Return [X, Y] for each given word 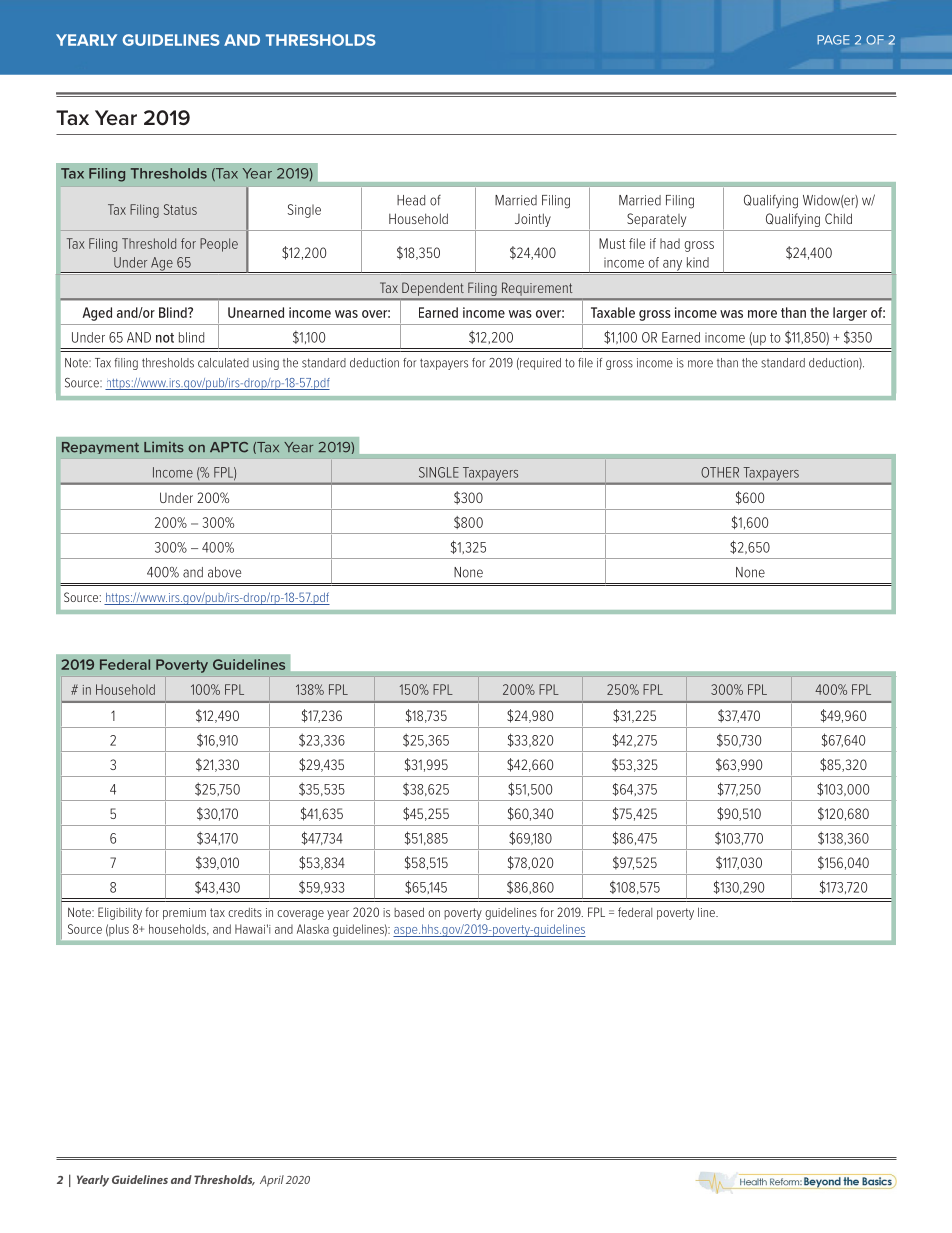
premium [184, 914]
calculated [223, 363]
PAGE [833, 40]
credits [245, 912]
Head [411, 200]
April [272, 1181]
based [409, 912]
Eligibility [120, 913]
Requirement [537, 288]
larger [850, 314]
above [224, 572]
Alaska [313, 929]
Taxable [613, 312]
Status [180, 209]
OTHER [720, 472]
